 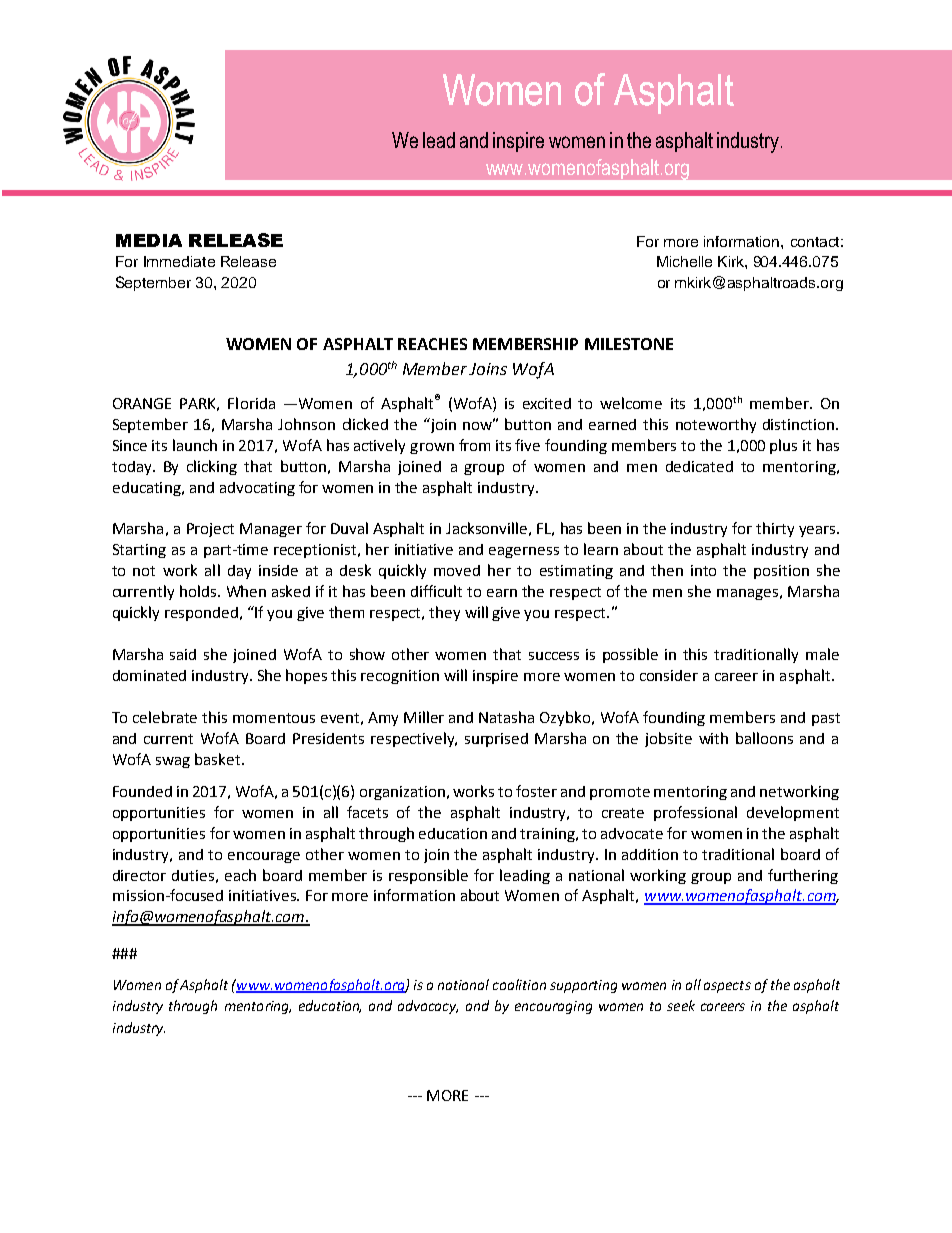 What do you see at coordinates (727, 987) in the screenshot?
I see `aspects` at bounding box center [727, 987].
